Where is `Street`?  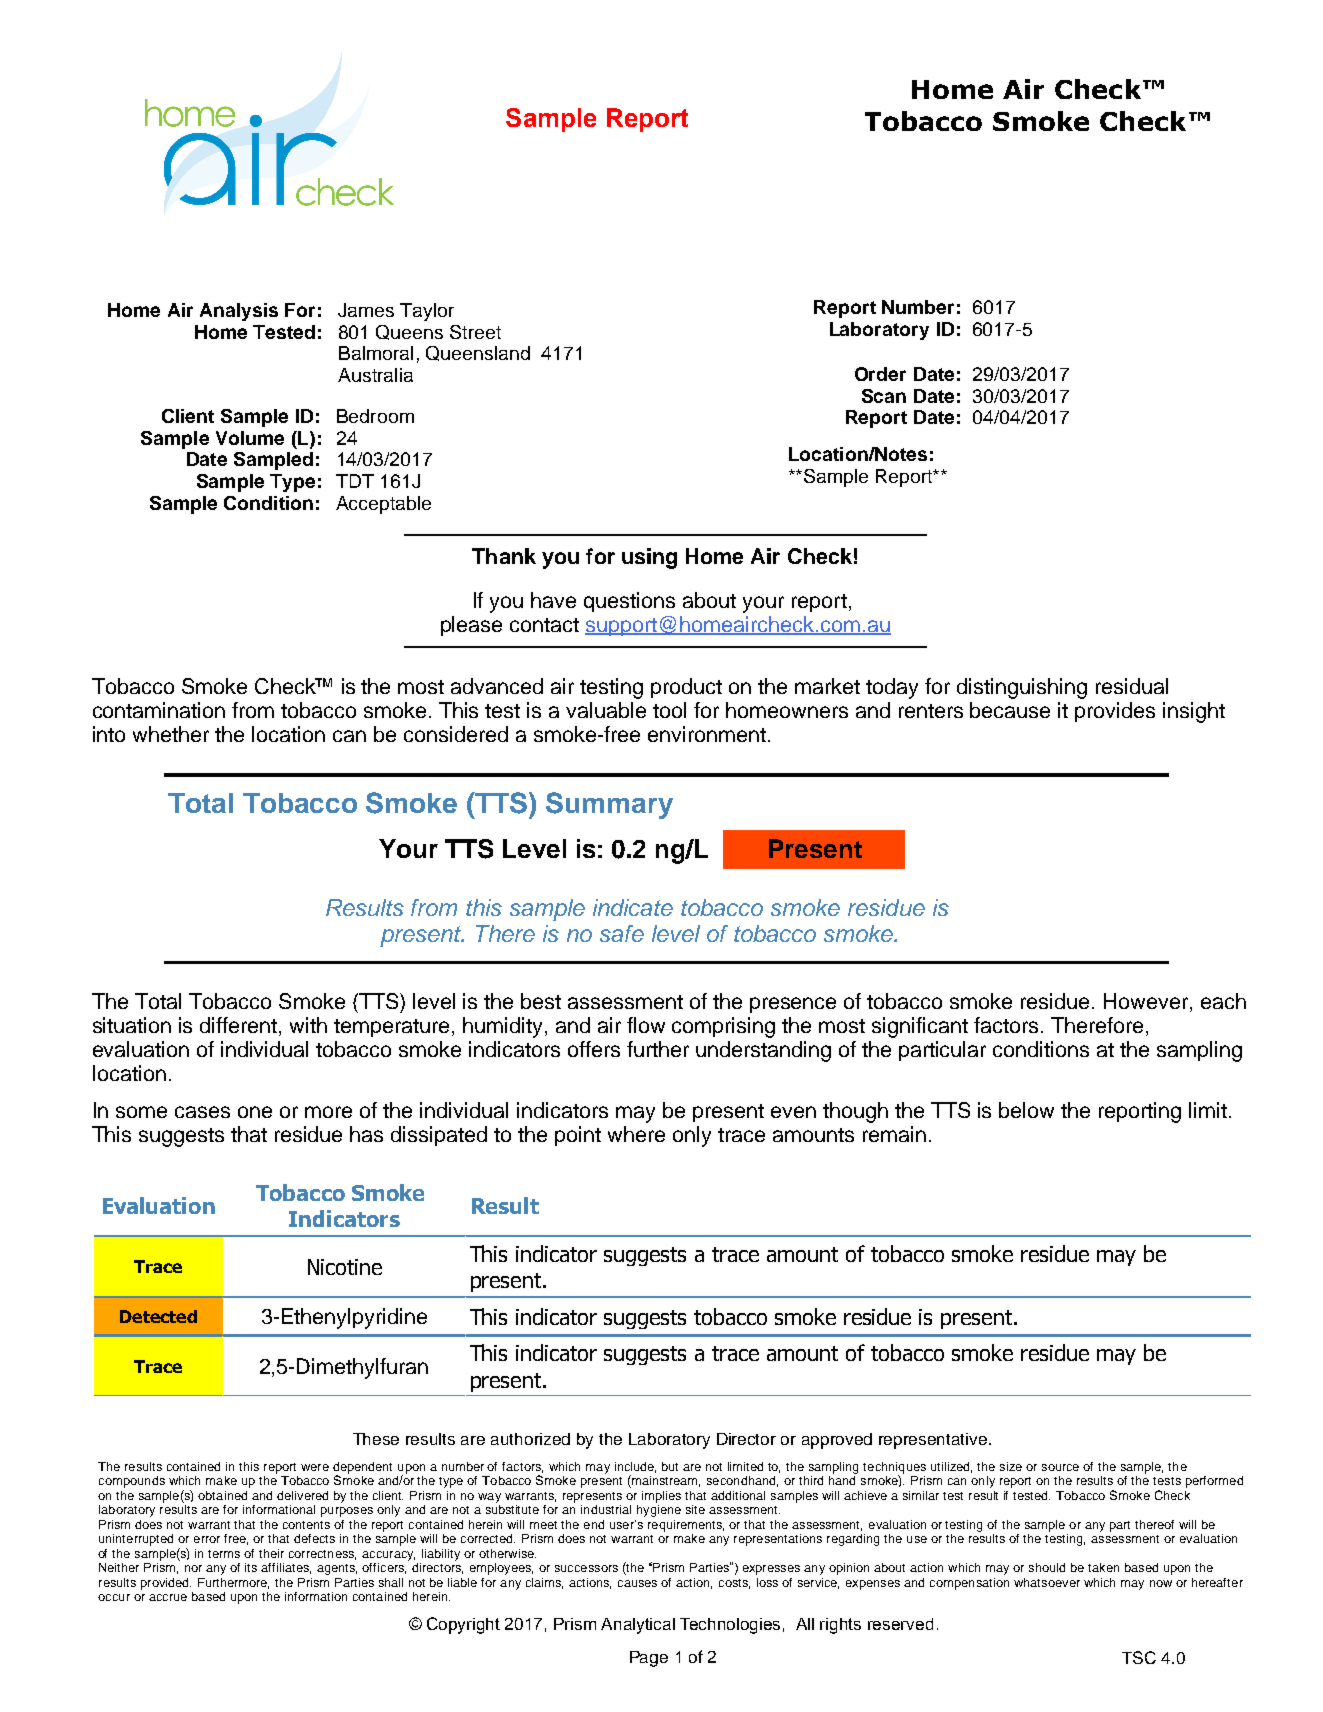
Street is located at coordinates (475, 332).
